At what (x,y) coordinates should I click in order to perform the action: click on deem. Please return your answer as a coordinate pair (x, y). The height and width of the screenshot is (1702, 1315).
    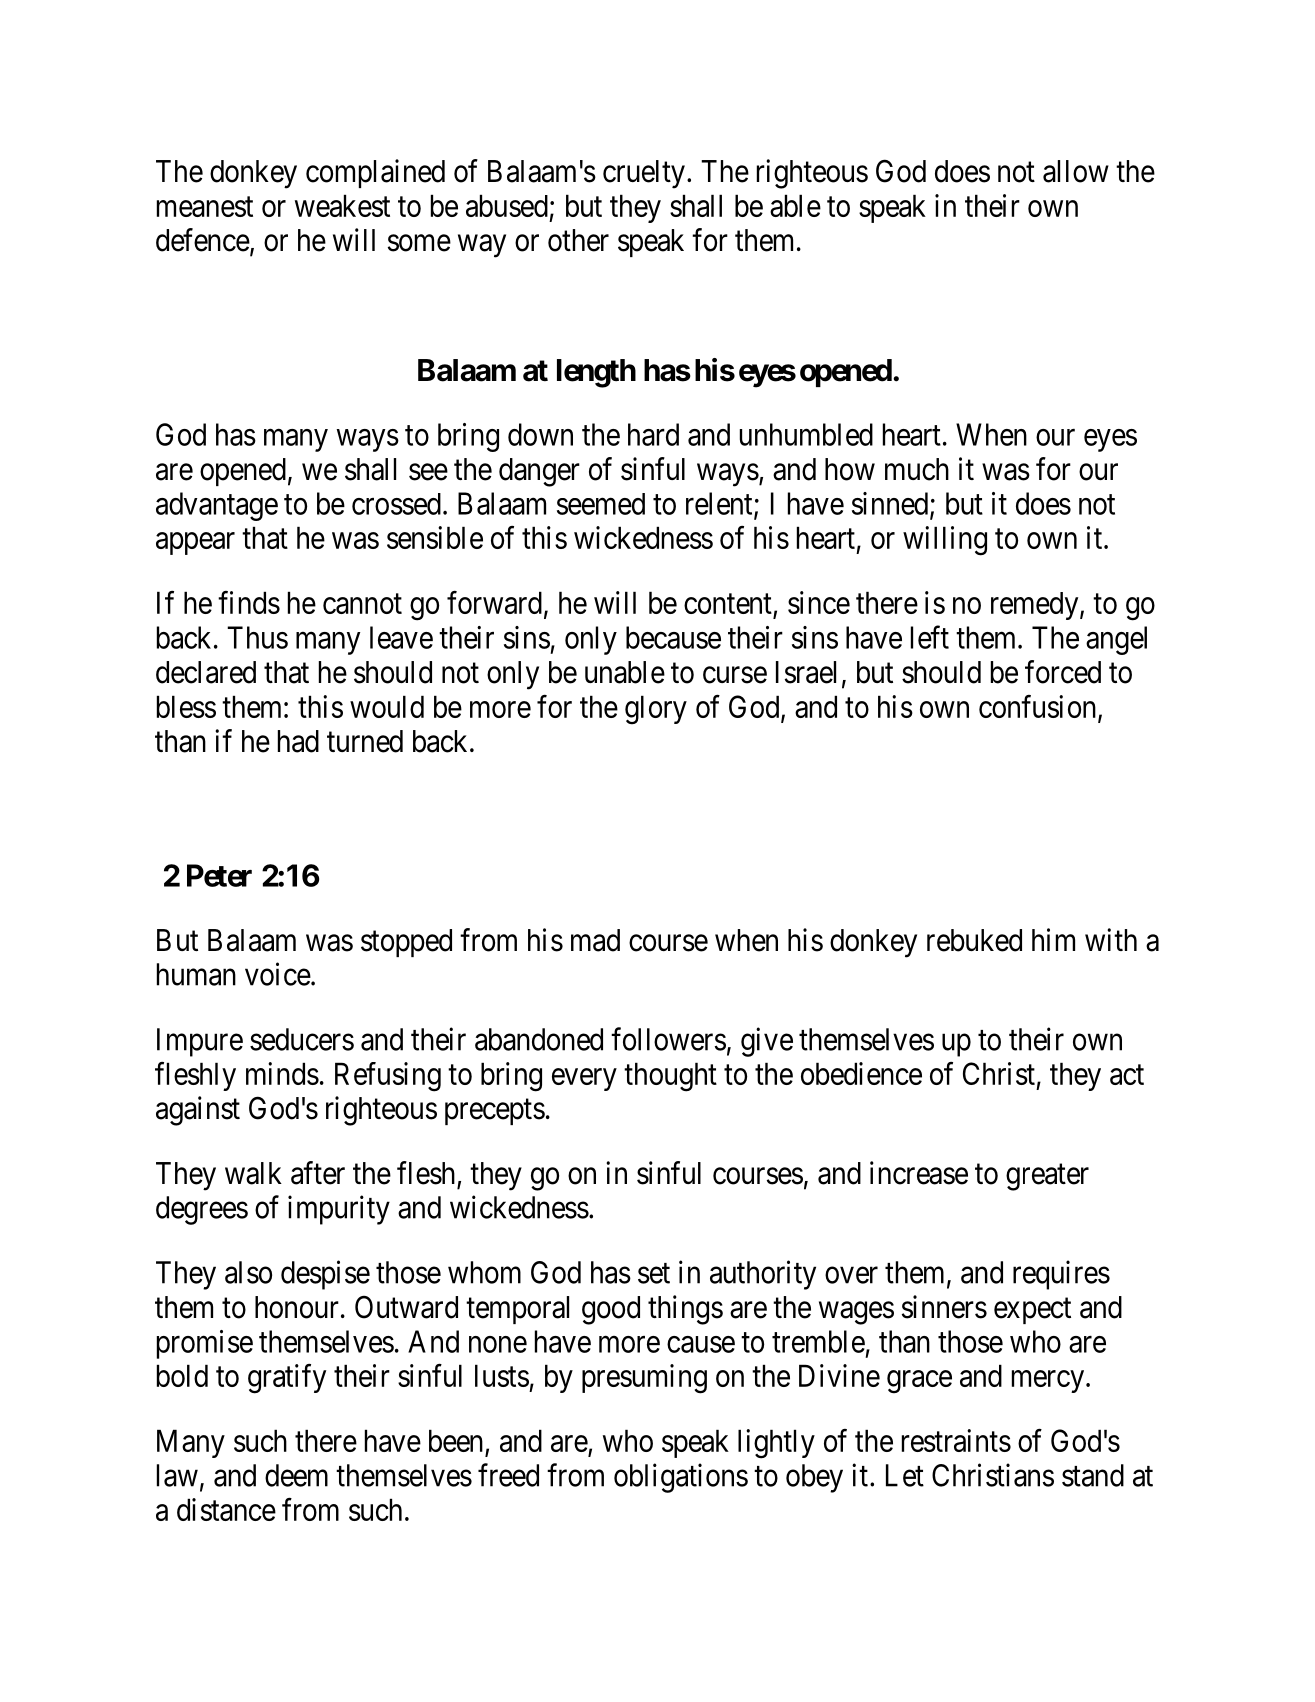
    Looking at the image, I should click on (296, 1475).
